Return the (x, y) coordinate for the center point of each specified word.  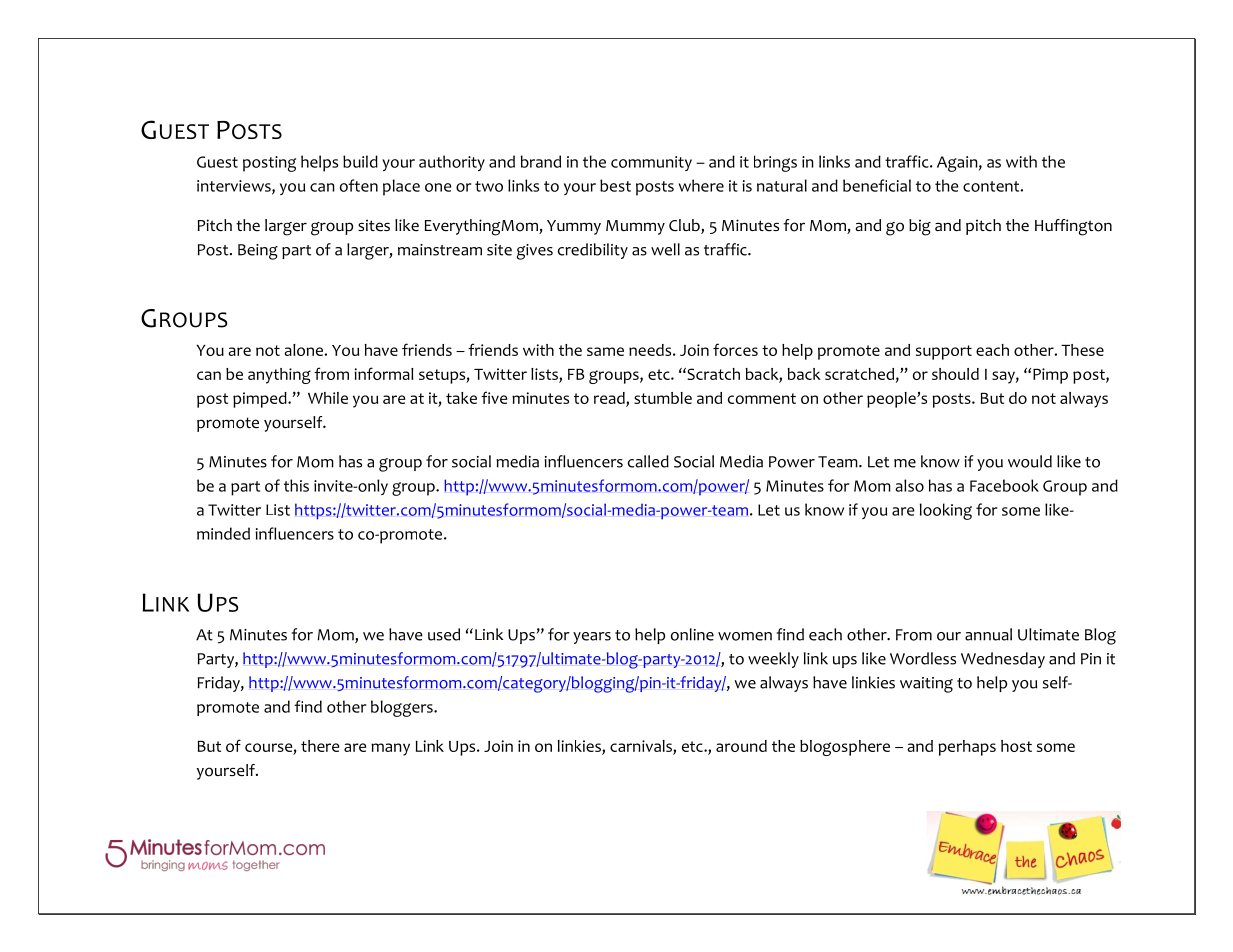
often (359, 185)
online (692, 634)
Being (258, 252)
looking (946, 511)
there (320, 746)
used (444, 634)
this (296, 485)
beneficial (877, 185)
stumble (663, 398)
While (328, 398)
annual (988, 634)
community (651, 163)
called (648, 461)
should (955, 374)
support (944, 352)
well (665, 249)
